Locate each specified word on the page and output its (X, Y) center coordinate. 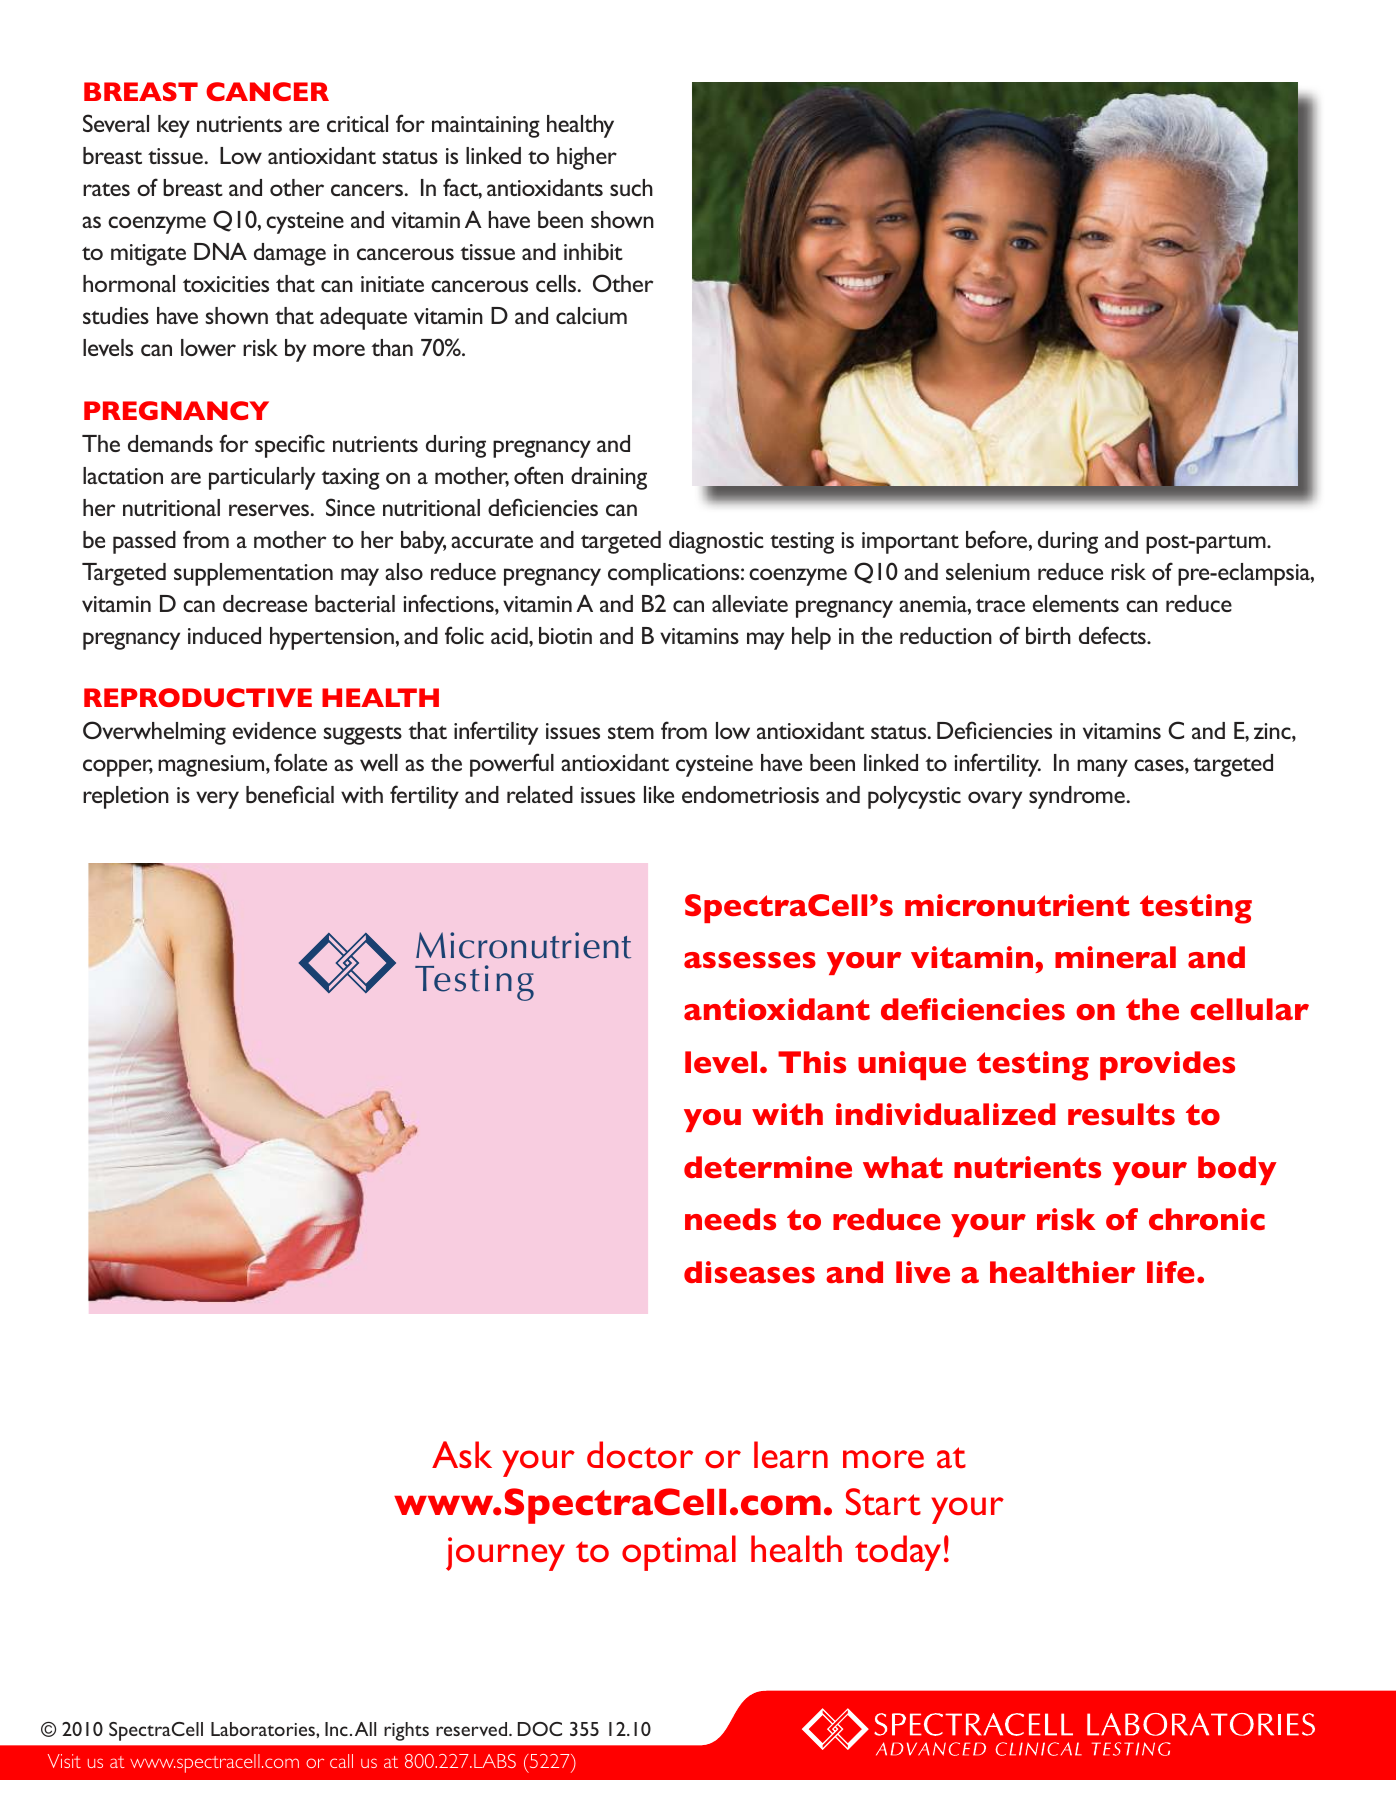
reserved (473, 1729)
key (174, 126)
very (217, 800)
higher (587, 158)
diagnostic (716, 542)
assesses (750, 960)
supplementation (253, 574)
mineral (1115, 957)
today (898, 1553)
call (341, 1761)
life (1171, 1272)
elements (1076, 603)
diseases (749, 1272)
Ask (462, 1455)
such (631, 187)
